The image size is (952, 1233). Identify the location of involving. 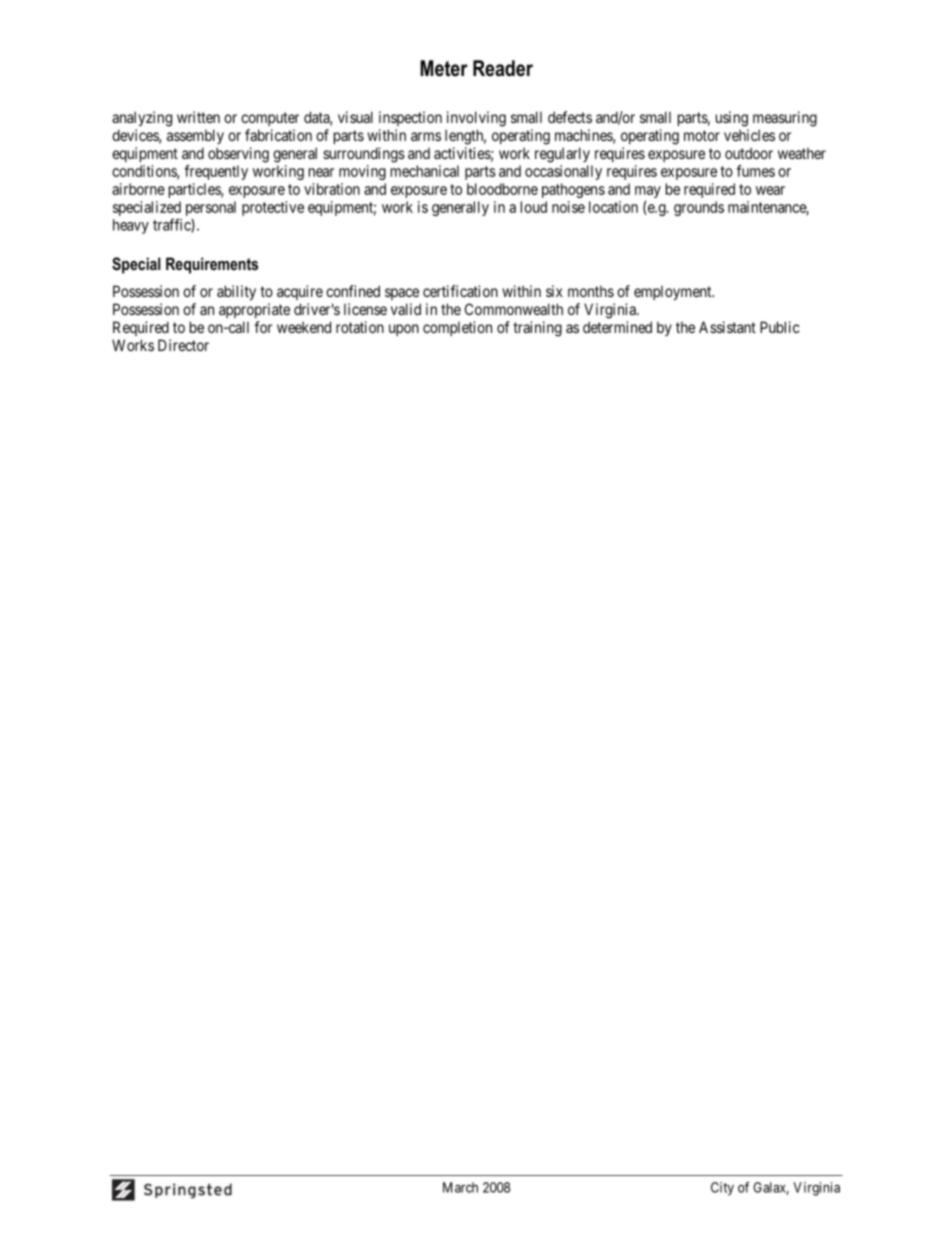
(476, 119).
